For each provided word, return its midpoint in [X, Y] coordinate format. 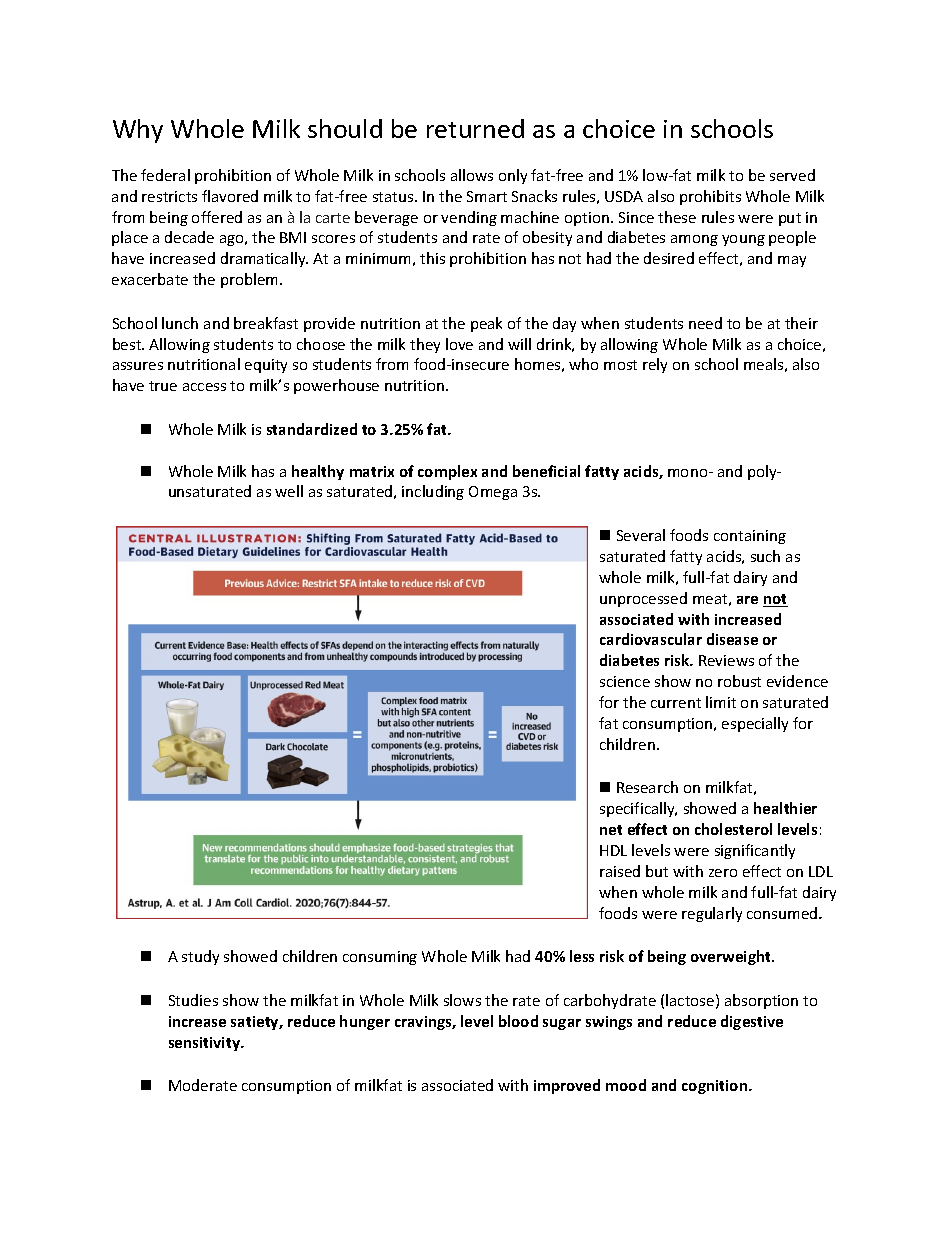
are [747, 600]
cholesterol [733, 829]
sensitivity [205, 1044]
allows [472, 175]
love [459, 344]
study [200, 957]
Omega [493, 493]
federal [165, 175]
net [611, 830]
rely [655, 365]
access [204, 387]
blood [518, 1021]
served [792, 175]
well [289, 491]
